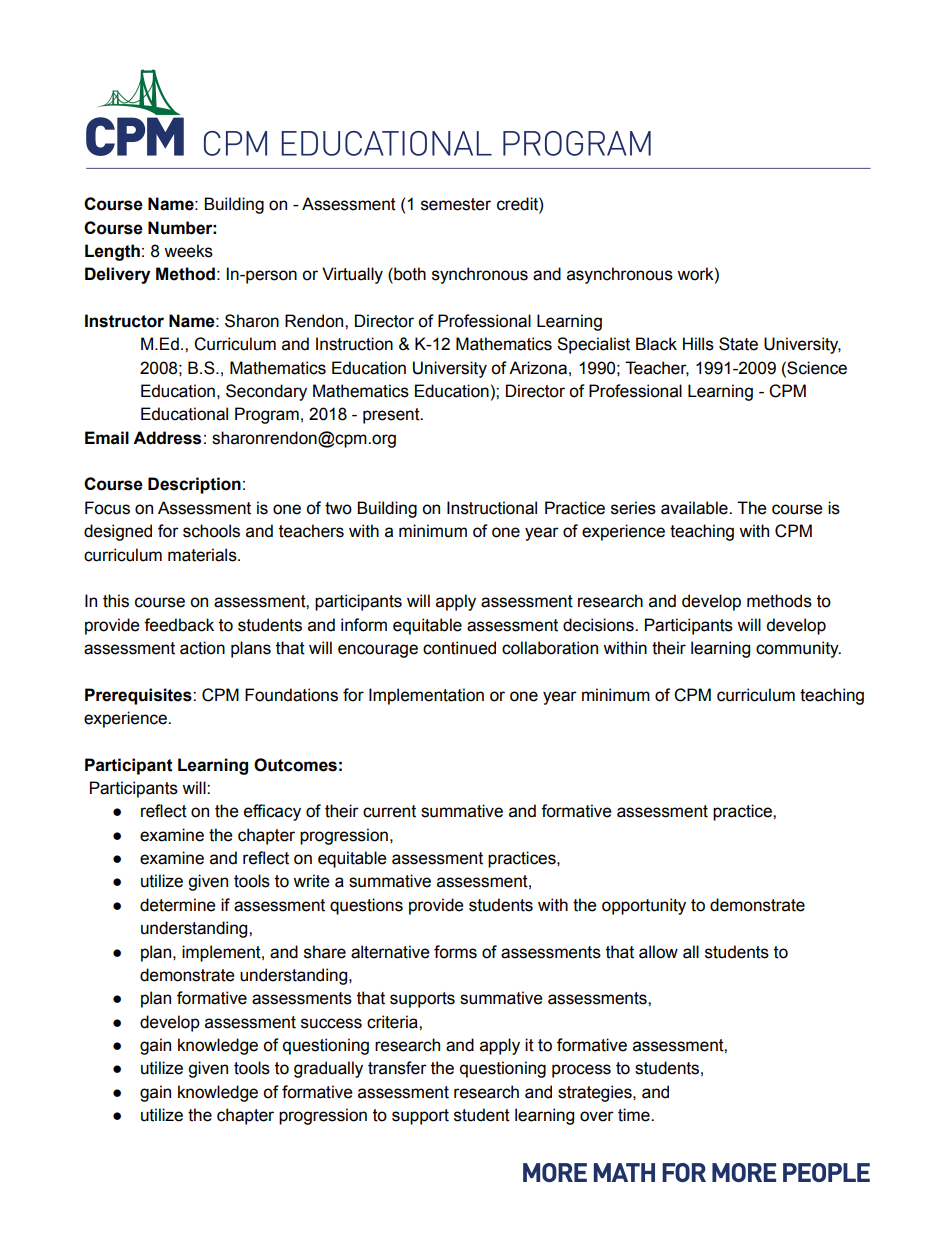  Describe the element at coordinates (698, 344) in the screenshot. I see `Hills` at that location.
